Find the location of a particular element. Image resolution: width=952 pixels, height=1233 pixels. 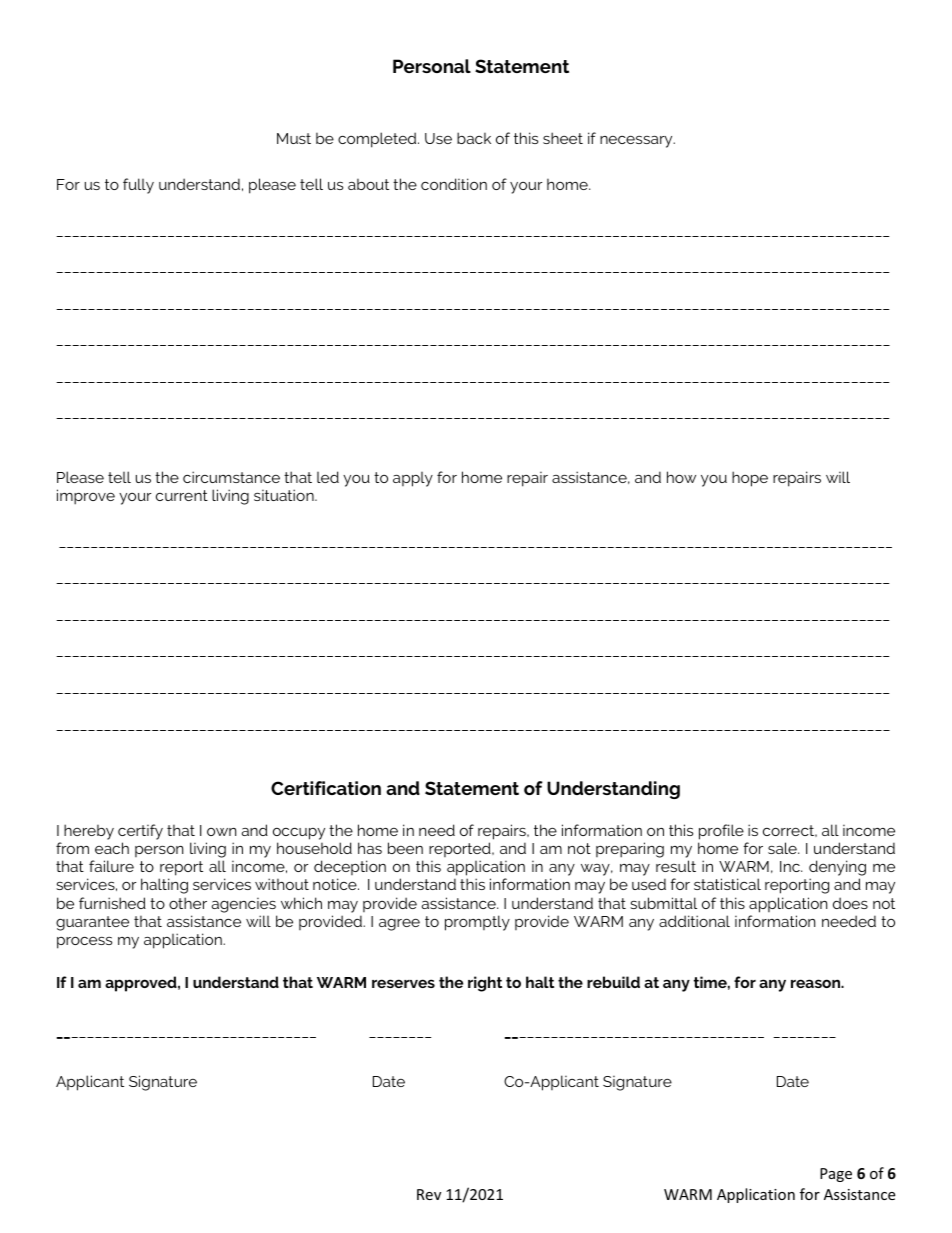

apply is located at coordinates (413, 479).
